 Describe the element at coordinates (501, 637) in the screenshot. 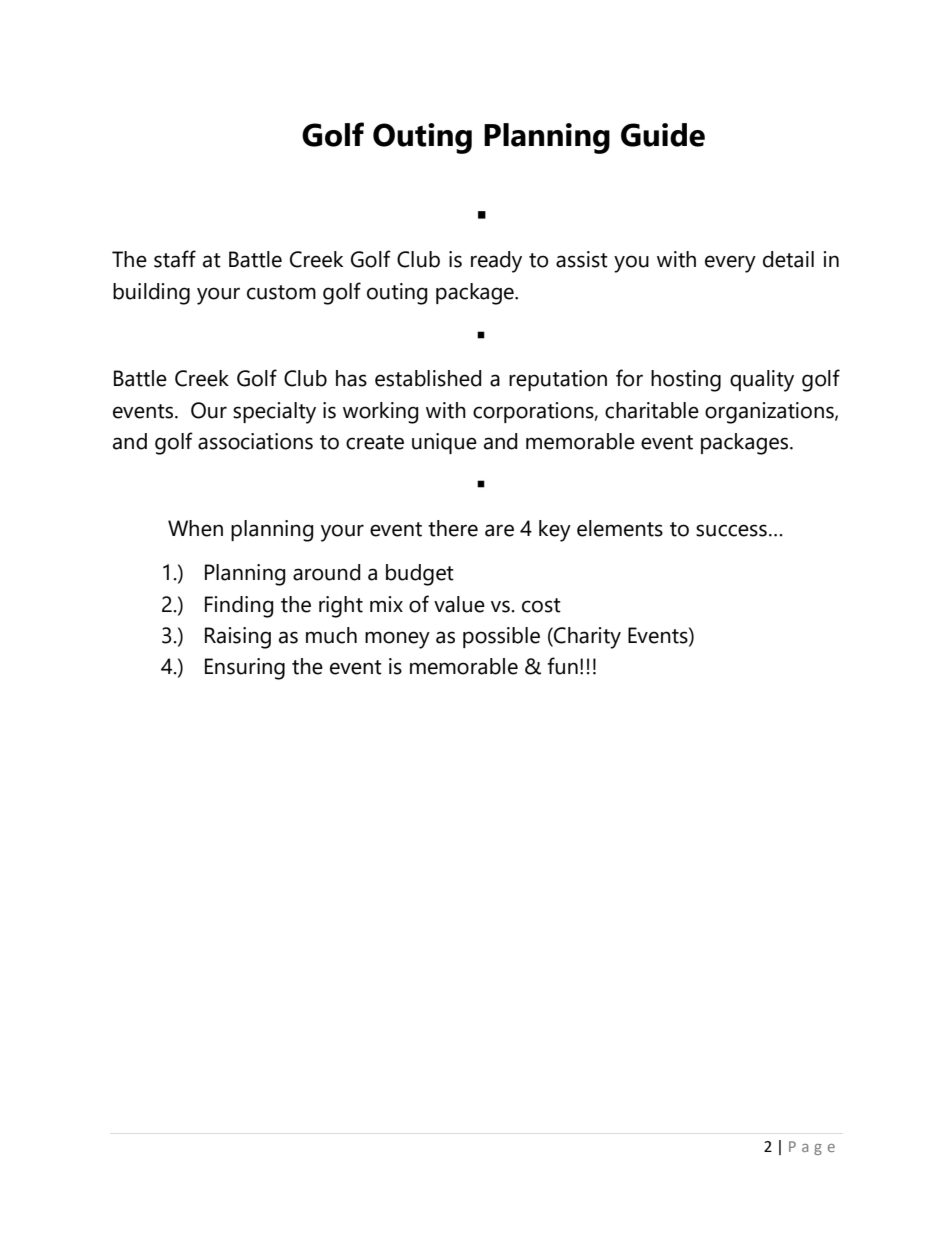

I see `possible` at that location.
